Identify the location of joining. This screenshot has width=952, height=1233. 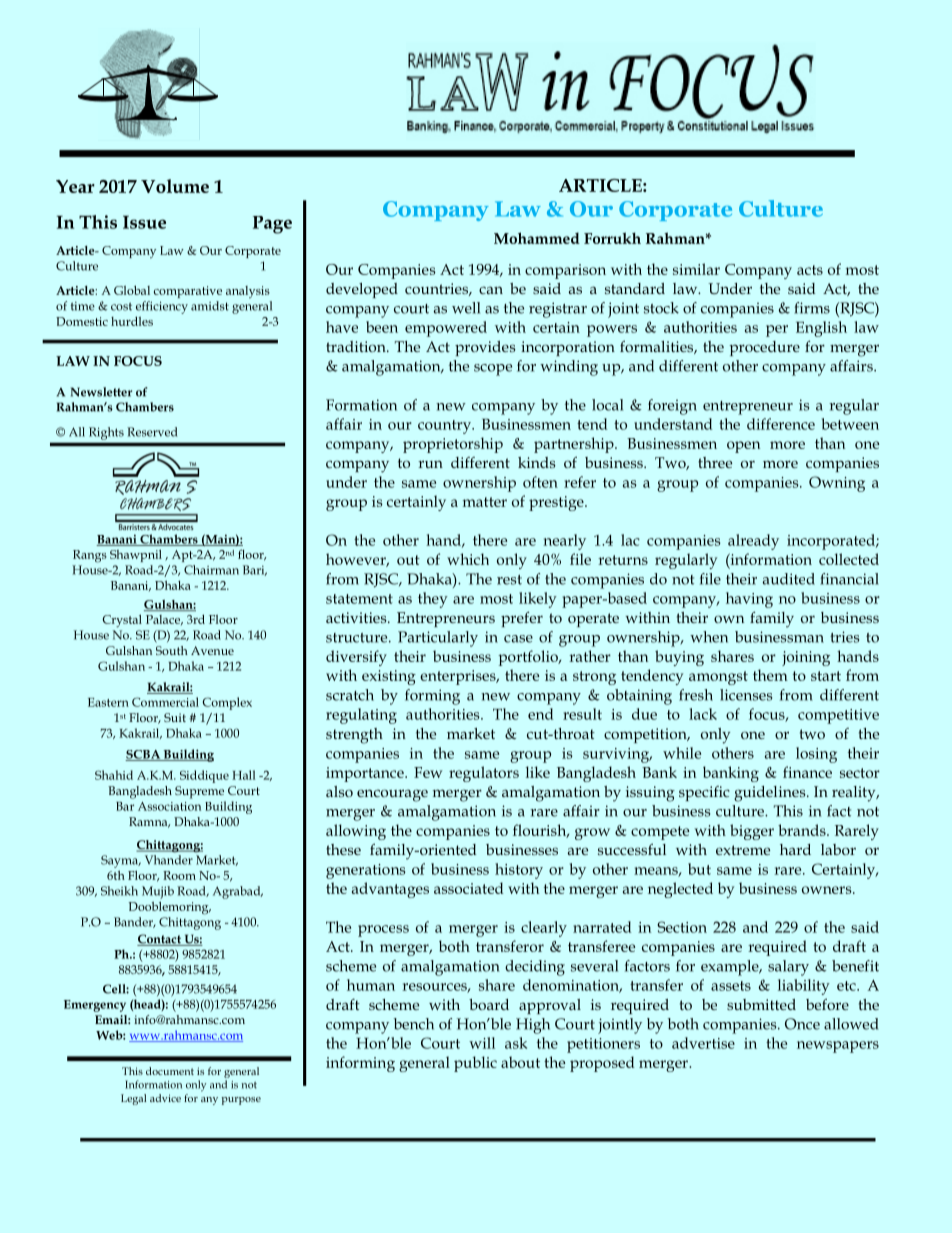
(806, 658).
